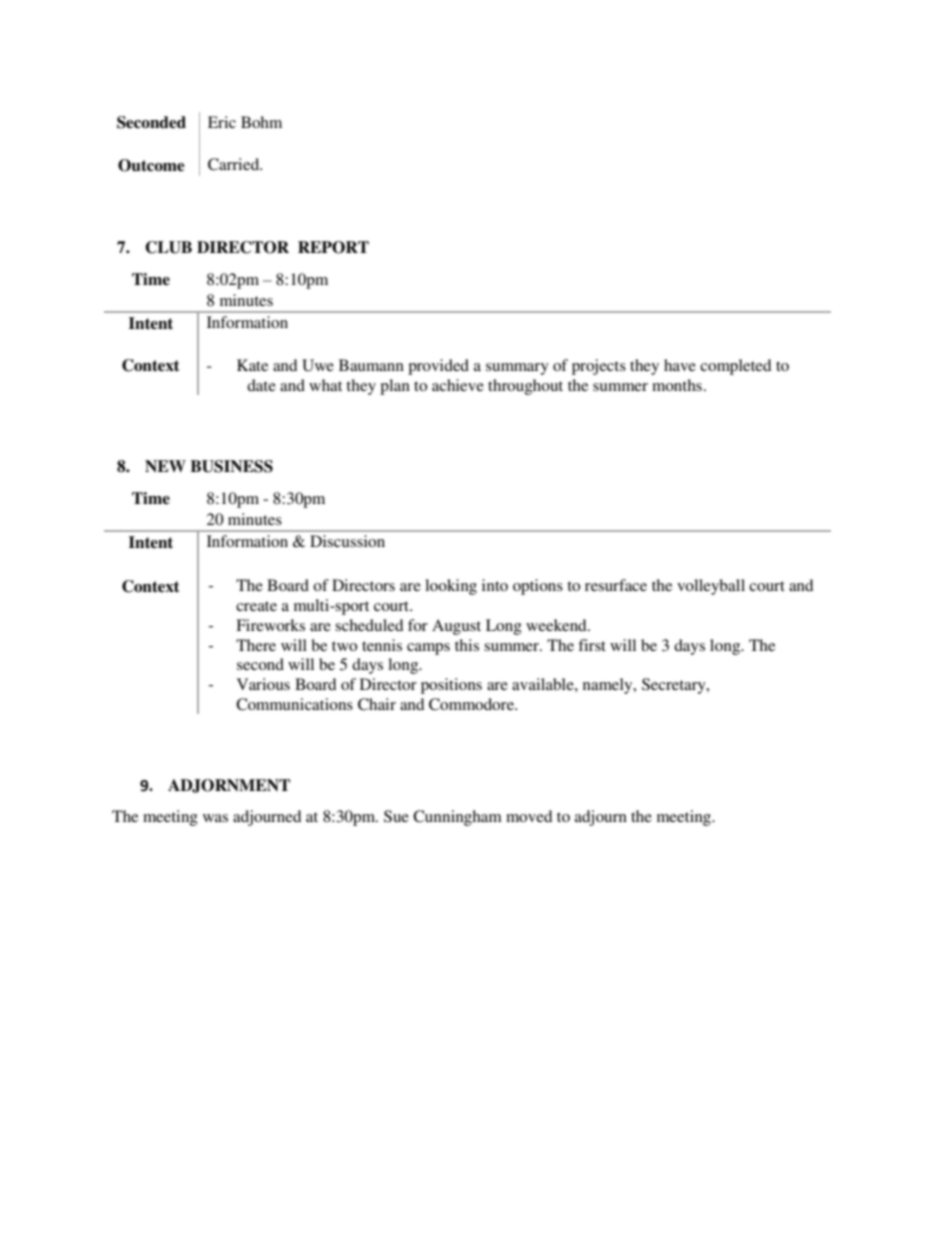  What do you see at coordinates (222, 122) in the screenshot?
I see `Eric` at bounding box center [222, 122].
